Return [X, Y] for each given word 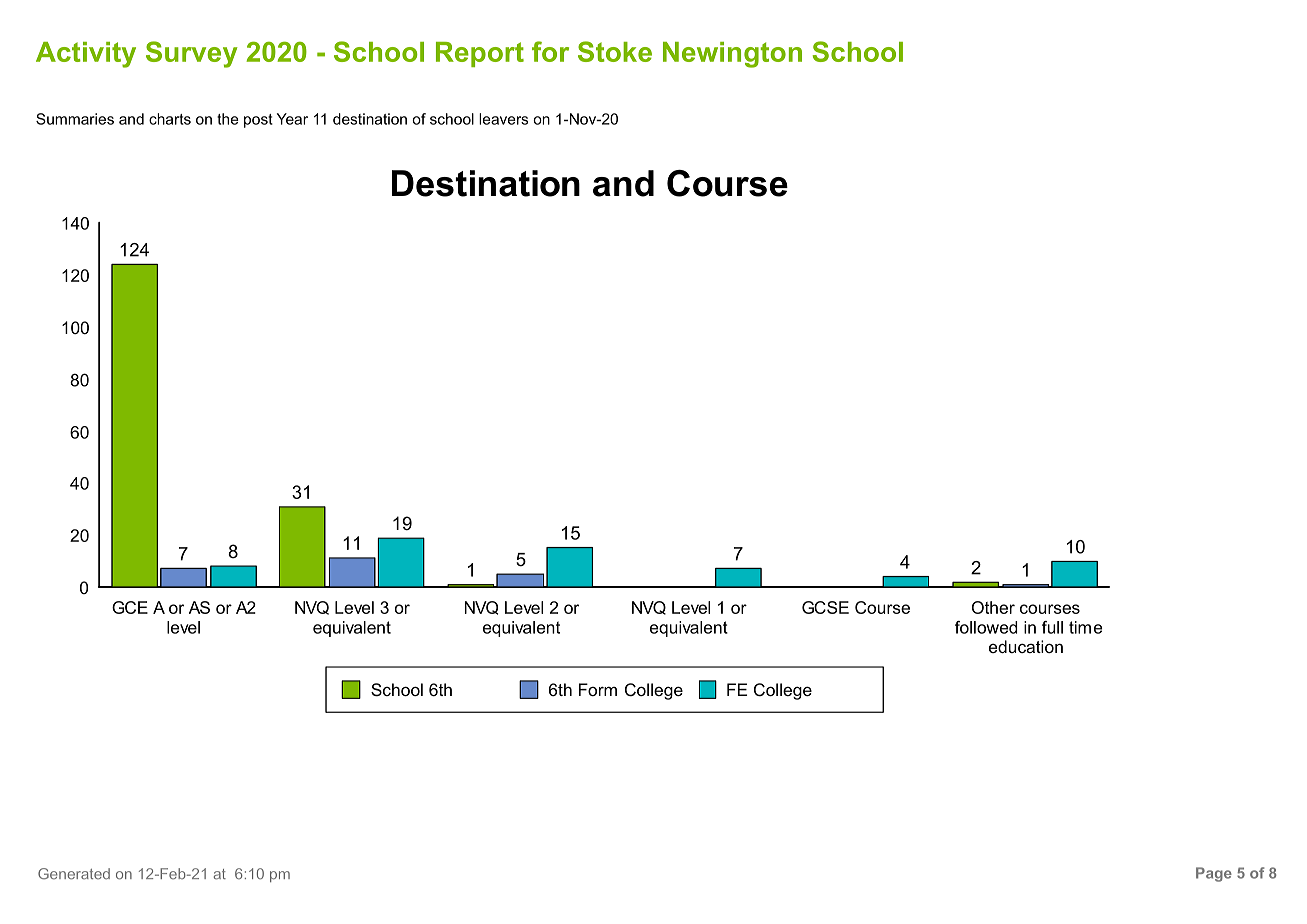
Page [1214, 874]
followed [986, 627]
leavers [503, 119]
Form [598, 689]
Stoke [615, 51]
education [1026, 646]
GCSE [825, 607]
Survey [192, 54]
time [1085, 627]
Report [480, 54]
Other [993, 607]
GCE [130, 607]
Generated [74, 874]
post [258, 121]
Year [292, 119]
